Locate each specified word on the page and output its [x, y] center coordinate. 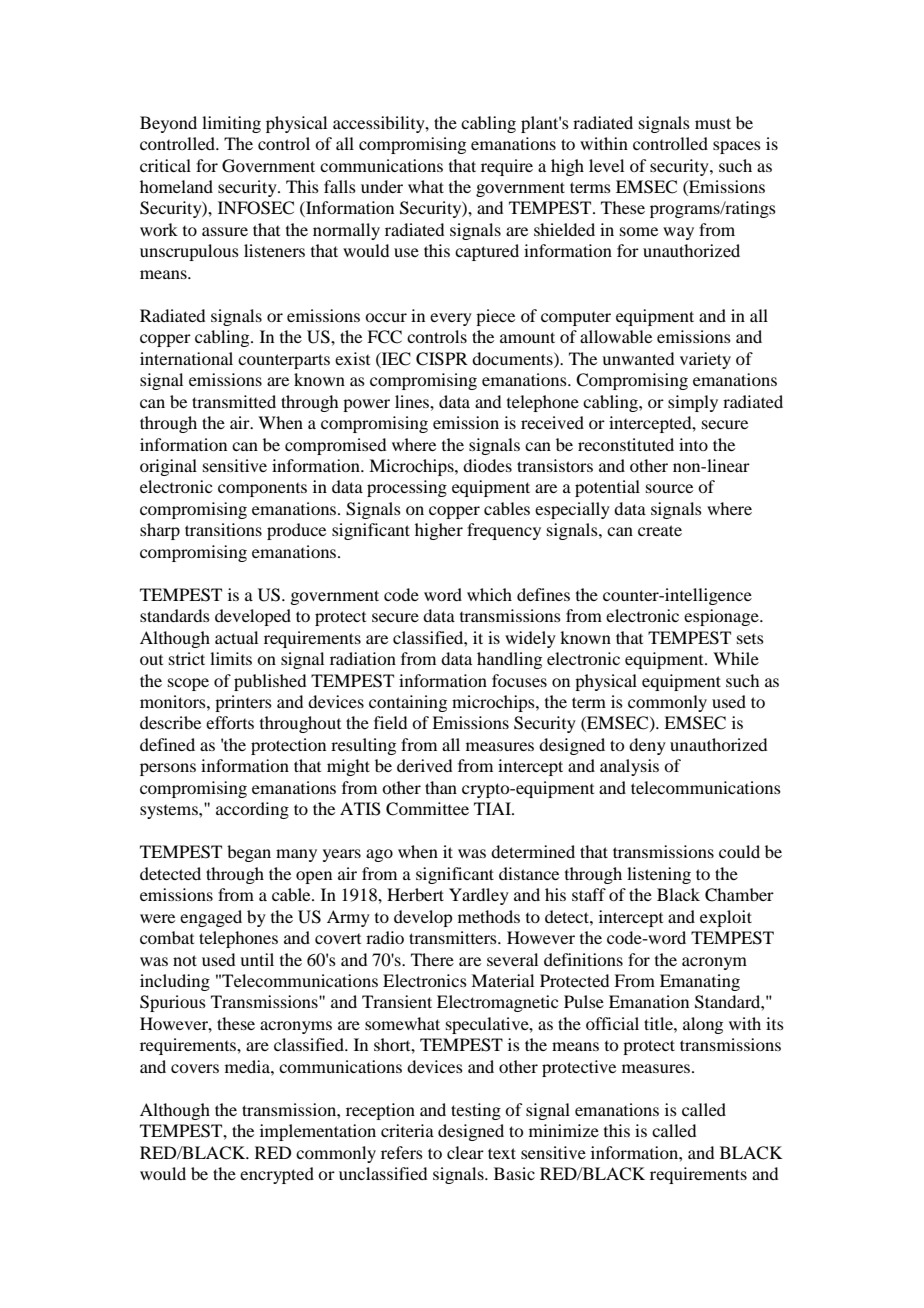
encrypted [277, 1175]
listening [659, 875]
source [669, 488]
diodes [487, 465]
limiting [231, 124]
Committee [427, 809]
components [262, 490]
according [252, 810]
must [713, 123]
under [382, 186]
